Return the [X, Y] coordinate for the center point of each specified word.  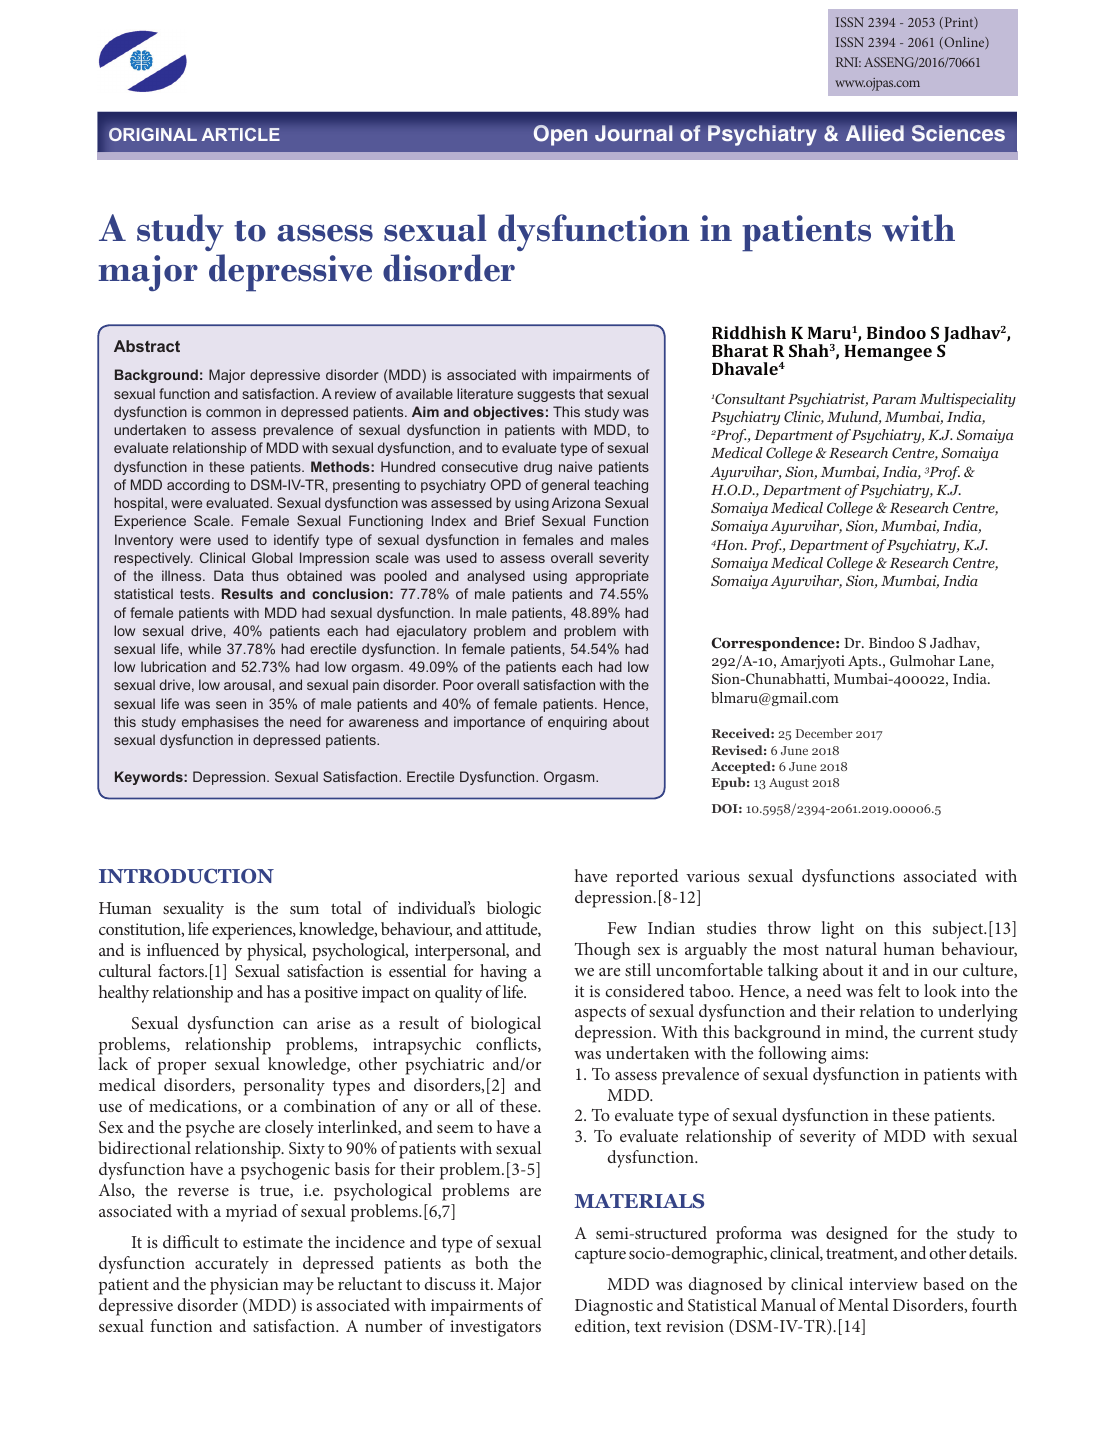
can [295, 1025]
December [824, 733]
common [233, 413]
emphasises [220, 723]
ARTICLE [240, 134]
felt [889, 990]
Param [894, 399]
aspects [600, 1014]
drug [538, 468]
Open [560, 135]
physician [244, 1286]
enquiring [577, 723]
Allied [875, 133]
